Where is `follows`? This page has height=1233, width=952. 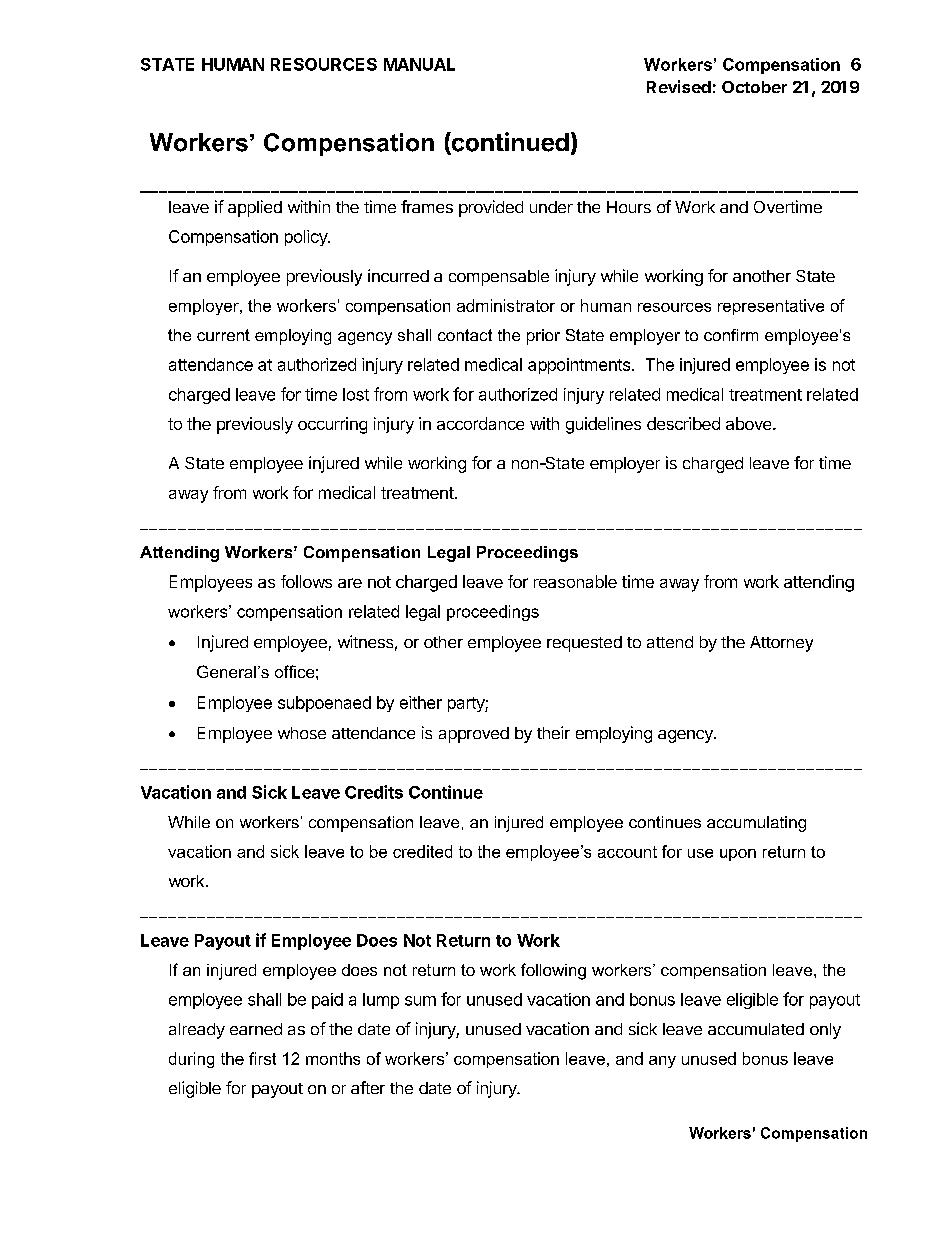 follows is located at coordinates (306, 581).
